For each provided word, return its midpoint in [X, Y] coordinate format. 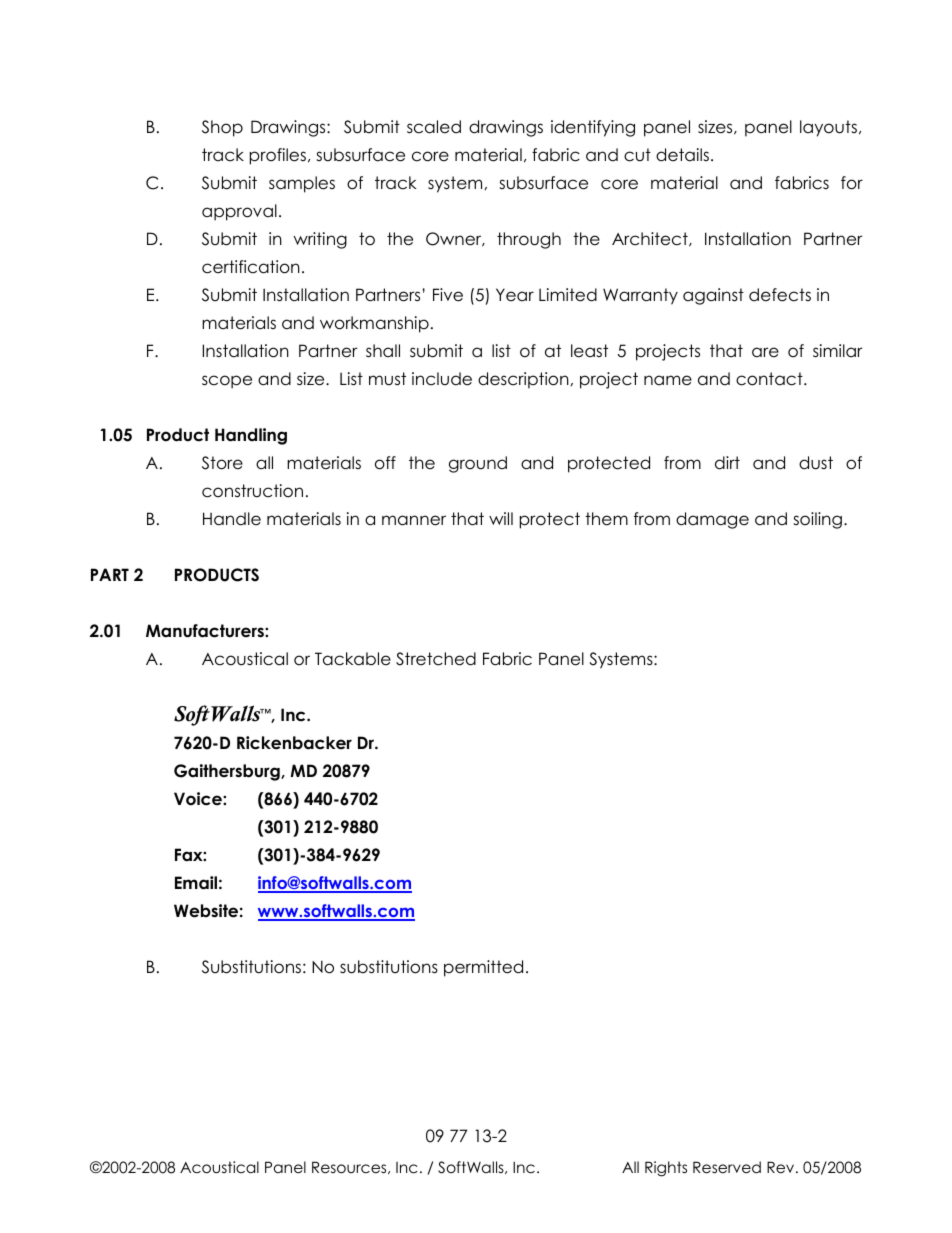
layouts [828, 128]
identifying [593, 128]
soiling [817, 520]
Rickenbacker [294, 743]
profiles [278, 156]
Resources [350, 1167]
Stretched [436, 659]
